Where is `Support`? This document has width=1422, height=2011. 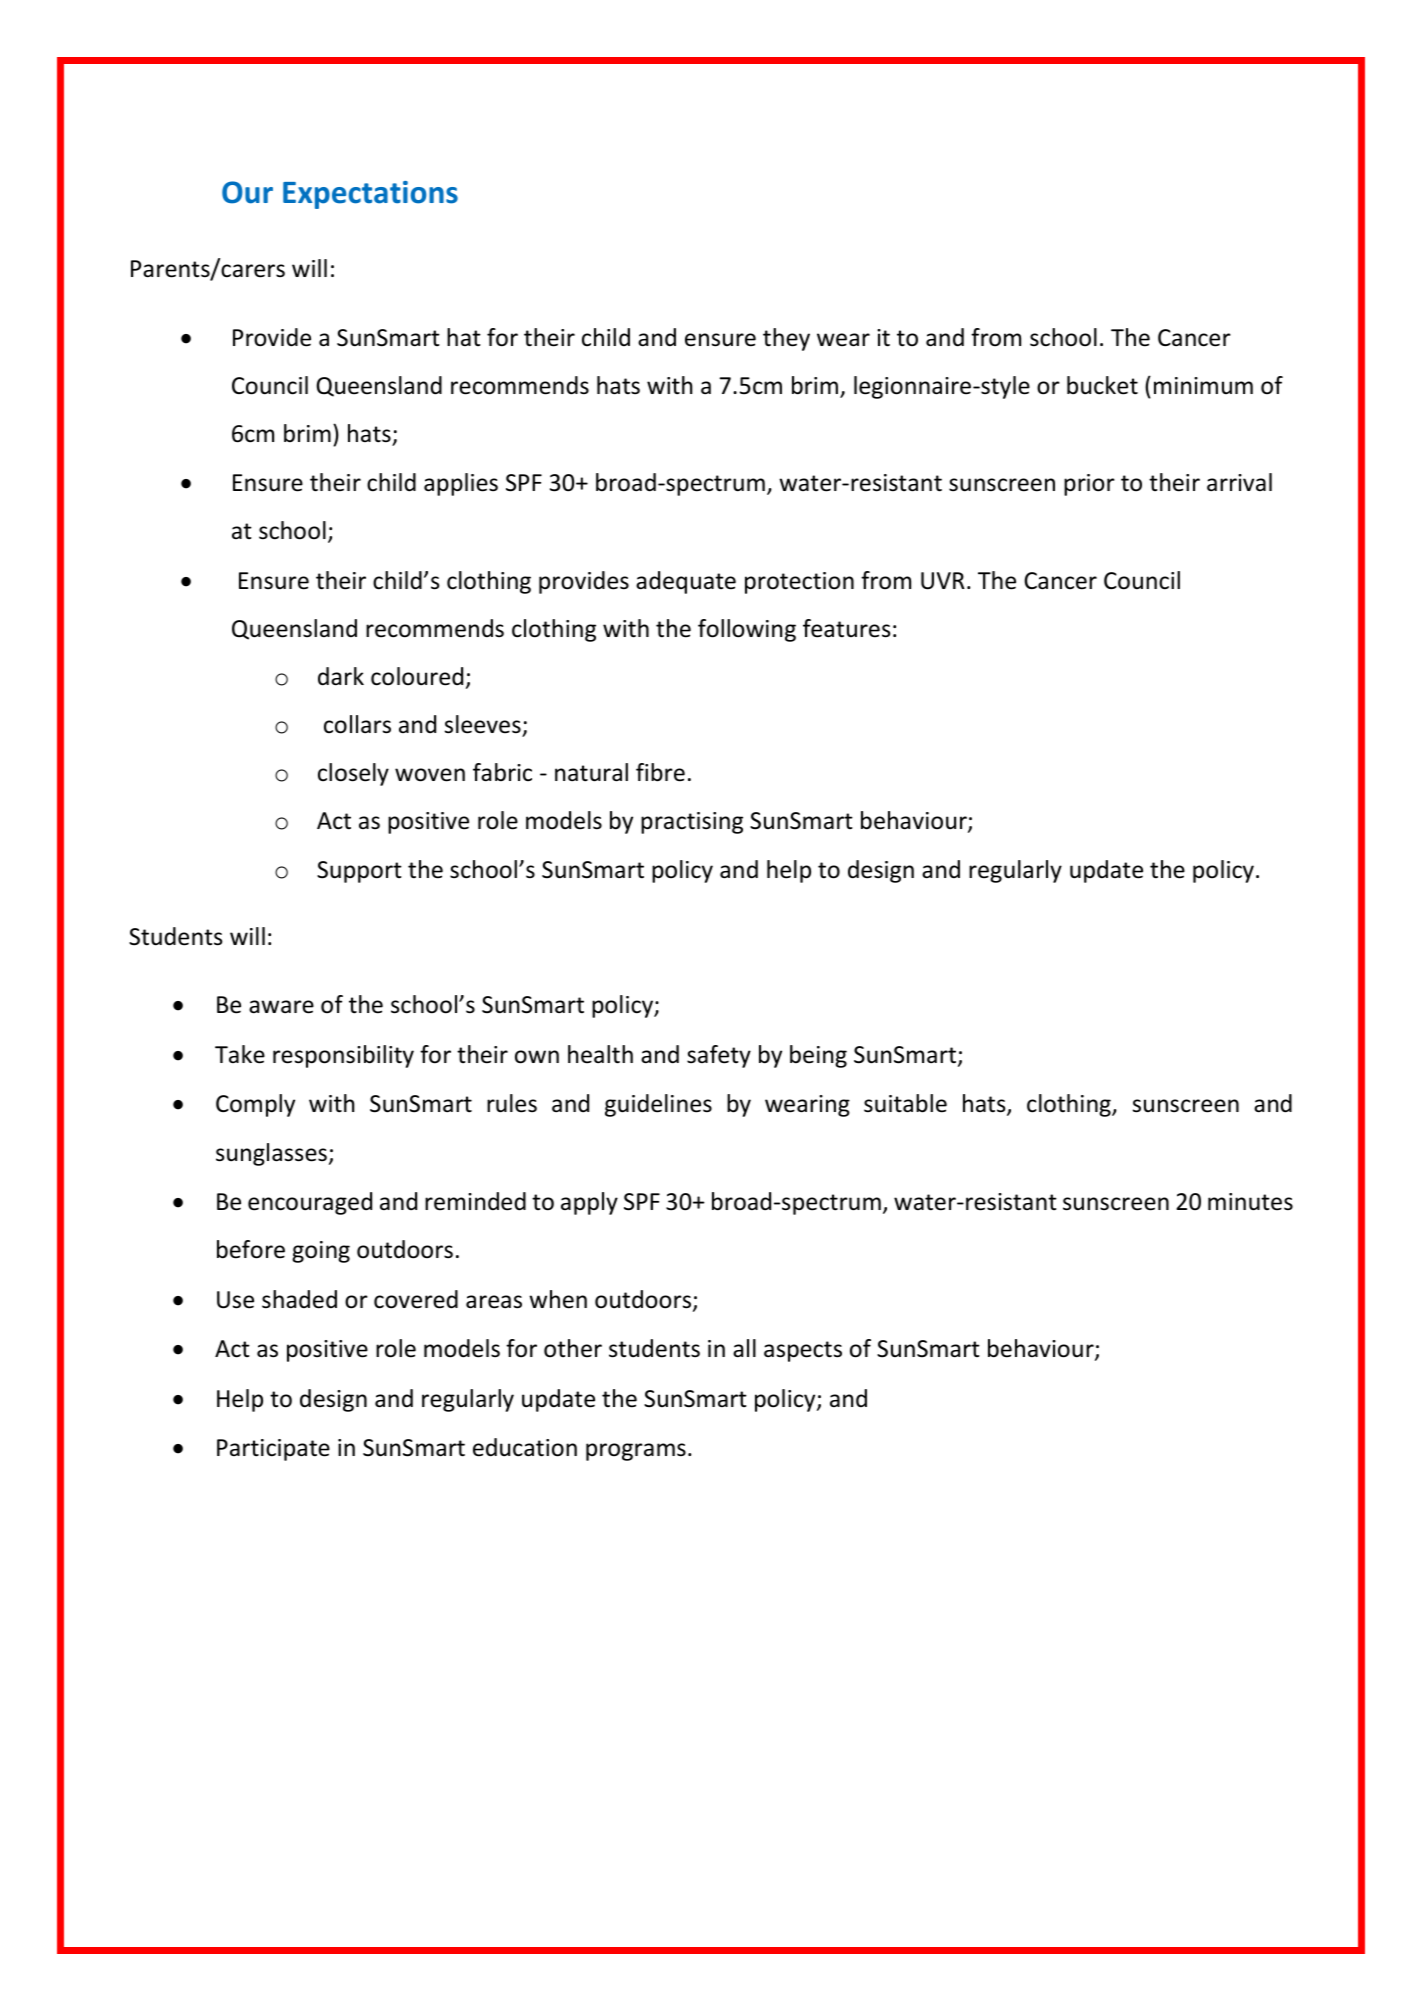 Support is located at coordinates (359, 872).
